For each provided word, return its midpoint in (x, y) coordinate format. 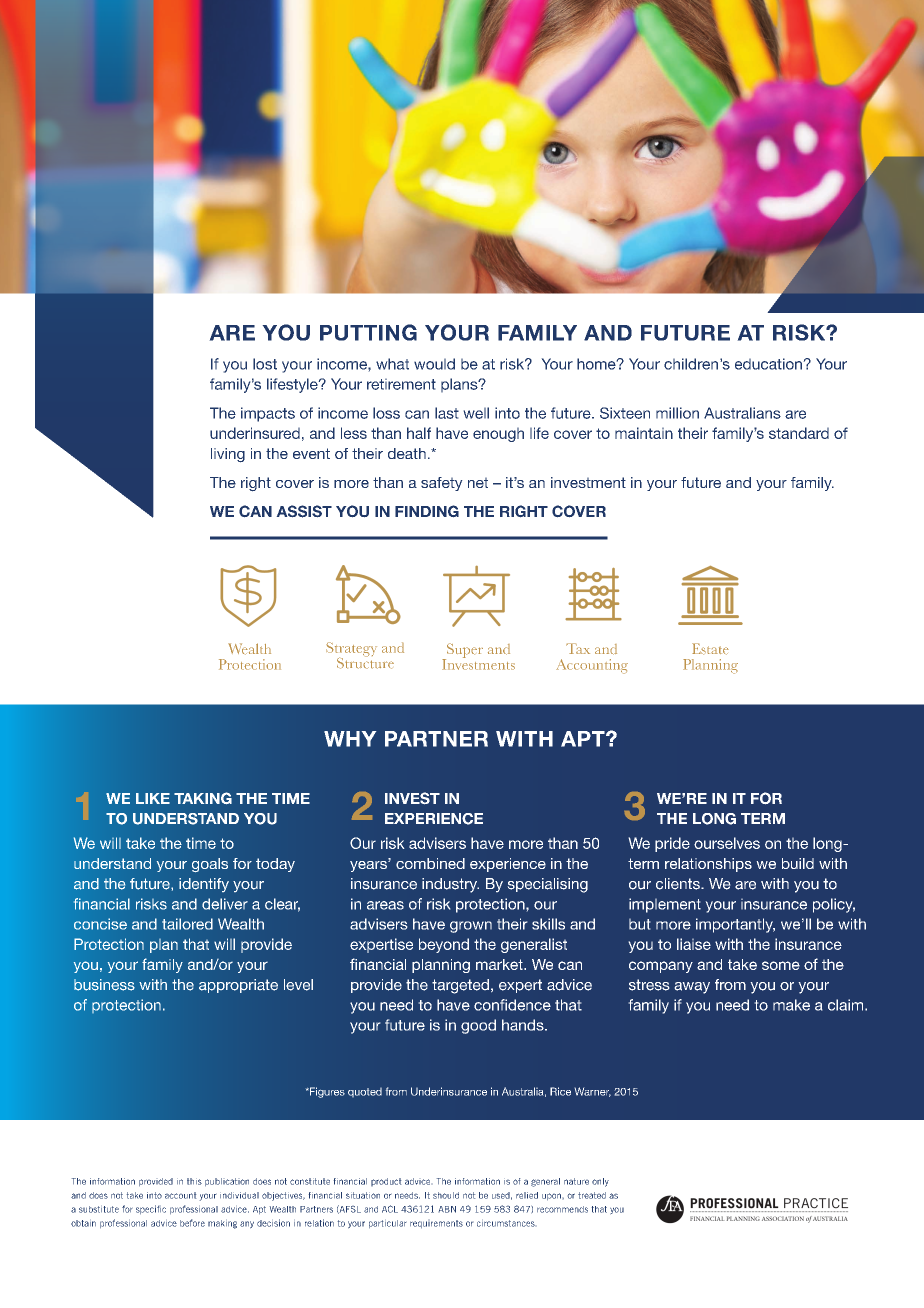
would (434, 364)
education (768, 364)
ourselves (727, 843)
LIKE (153, 798)
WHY (350, 739)
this (194, 1181)
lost (265, 364)
